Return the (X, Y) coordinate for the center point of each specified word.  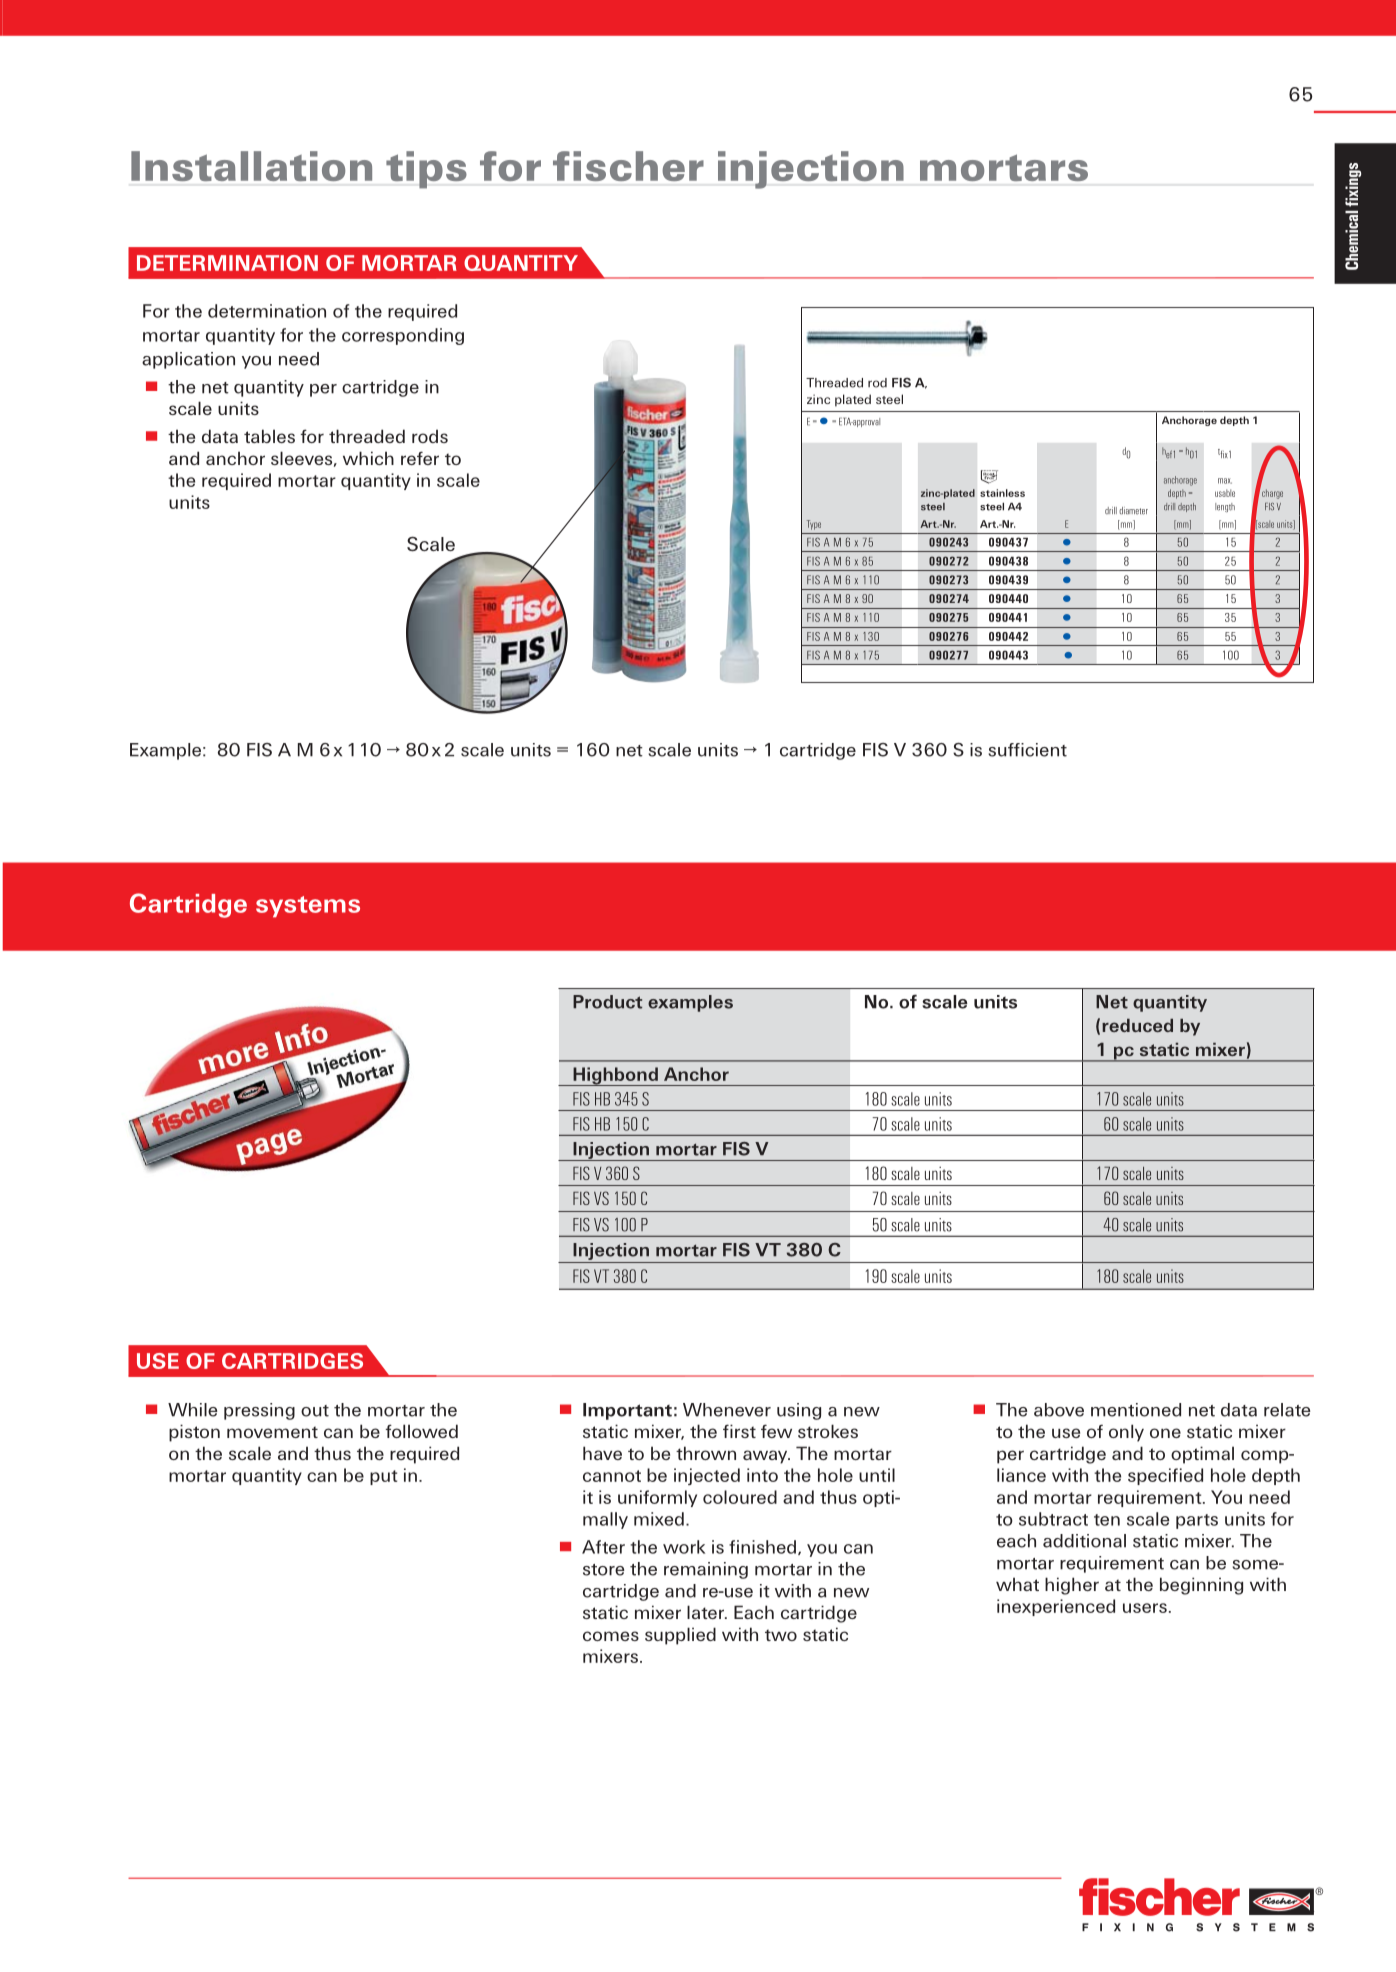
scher (644, 166)
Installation (251, 166)
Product (607, 1002)
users (1145, 1608)
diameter (1133, 511)
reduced (1137, 1025)
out (315, 1411)
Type (814, 525)
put (383, 1477)
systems (308, 907)
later (706, 1612)
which (368, 458)
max (1225, 481)
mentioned (1136, 1410)
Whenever (727, 1410)
